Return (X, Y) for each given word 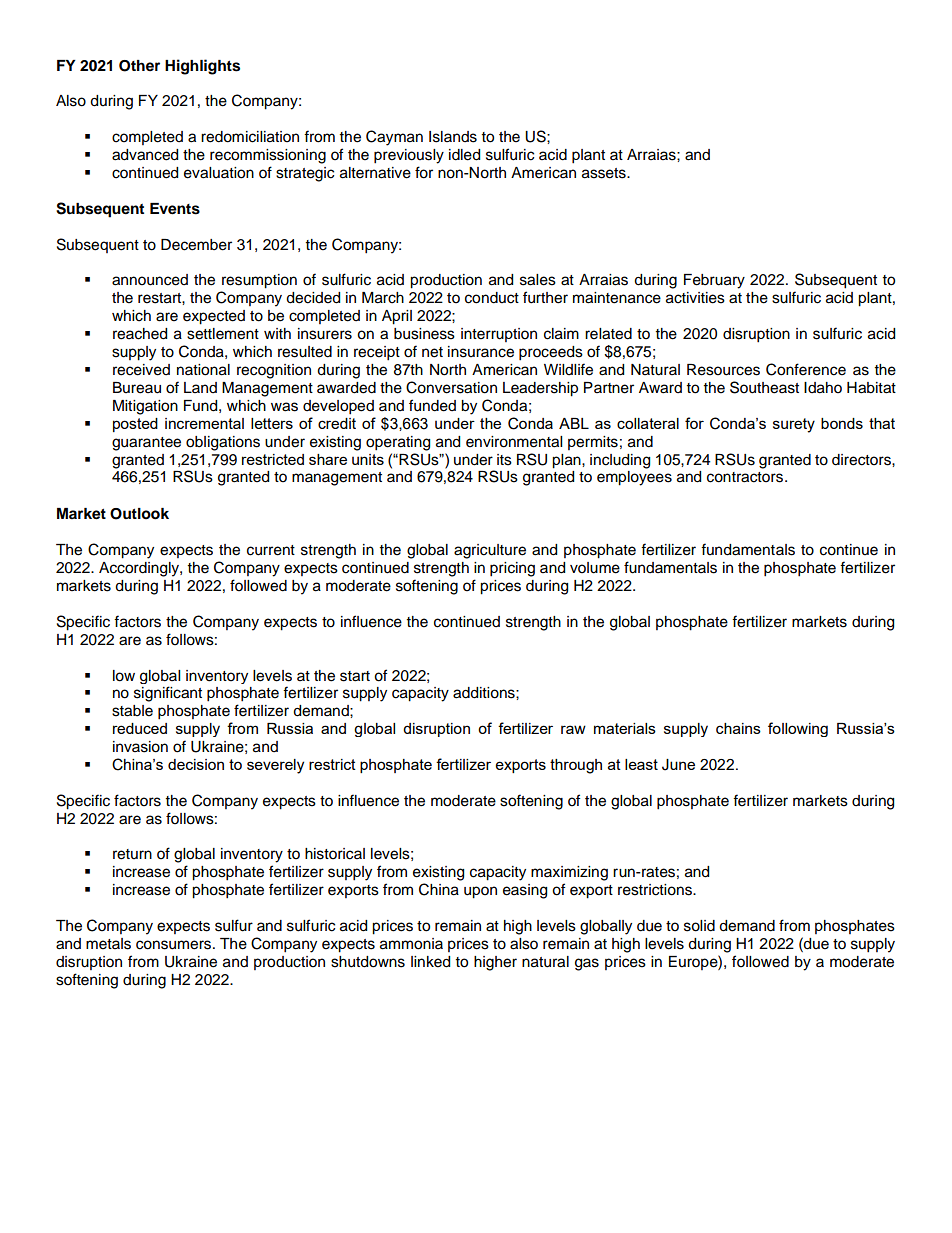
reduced (140, 728)
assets (605, 173)
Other (139, 66)
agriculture (490, 551)
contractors (745, 477)
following (798, 729)
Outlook (139, 514)
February (714, 281)
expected (214, 317)
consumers (175, 945)
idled (464, 155)
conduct (492, 298)
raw (573, 729)
